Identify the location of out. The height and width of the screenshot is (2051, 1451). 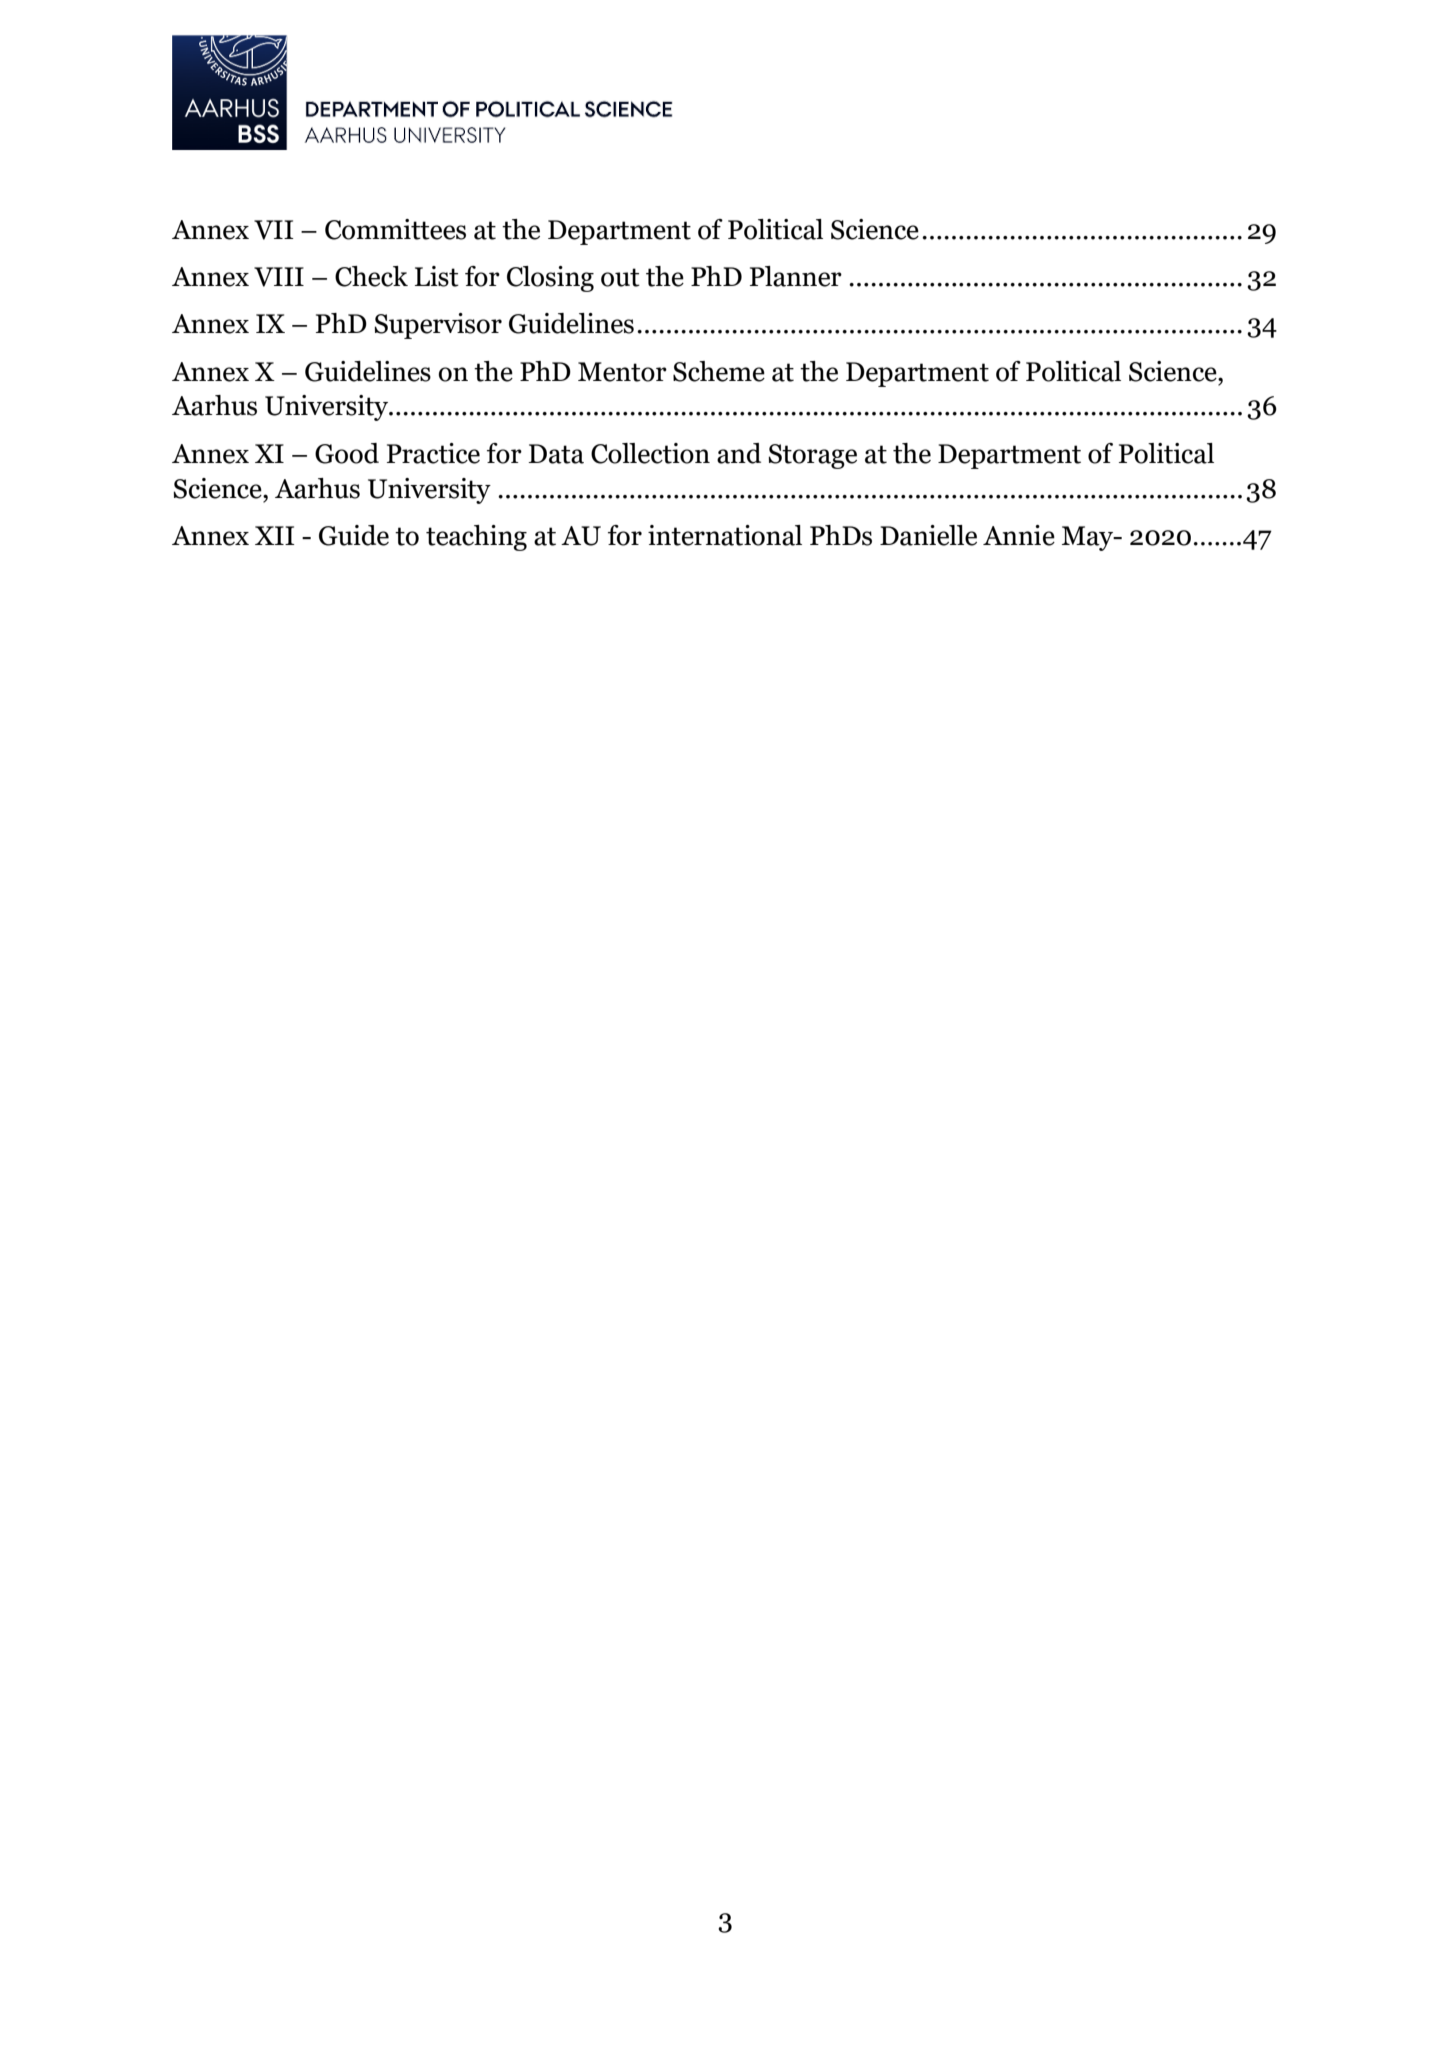
(620, 277).
